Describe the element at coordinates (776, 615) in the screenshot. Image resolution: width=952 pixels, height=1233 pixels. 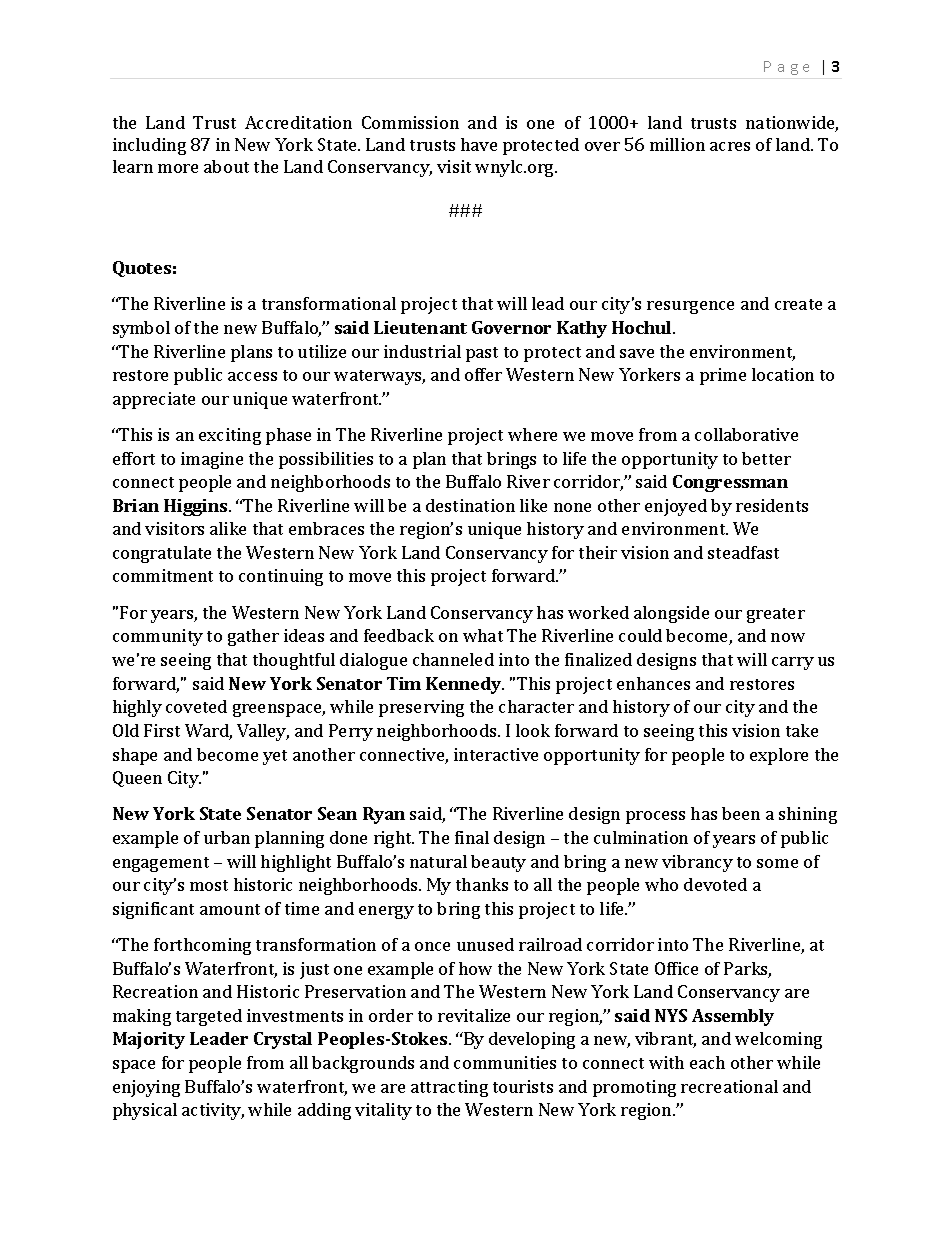
I see `greater` at that location.
